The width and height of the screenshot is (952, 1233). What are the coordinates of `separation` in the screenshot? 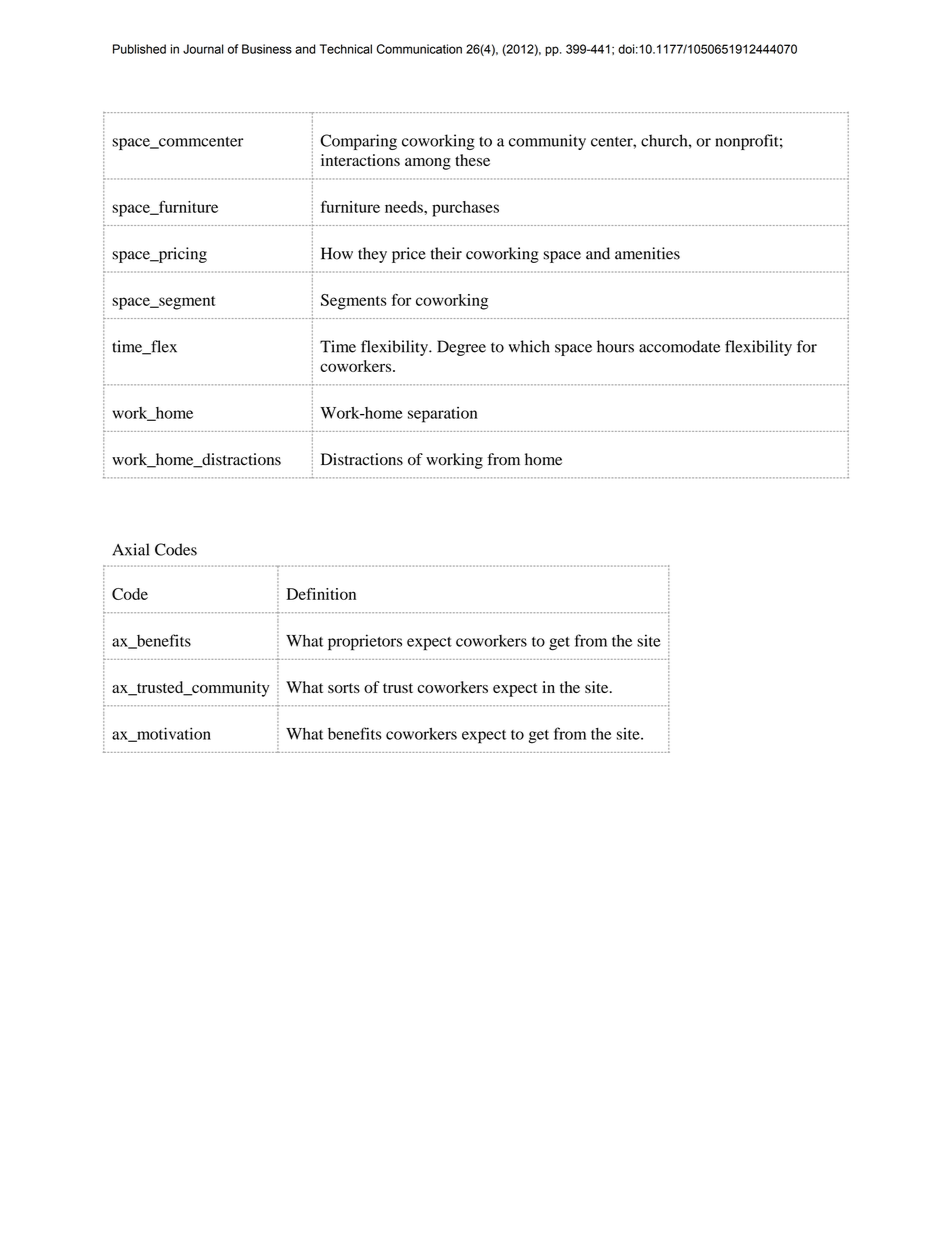 It's located at (442, 415).
